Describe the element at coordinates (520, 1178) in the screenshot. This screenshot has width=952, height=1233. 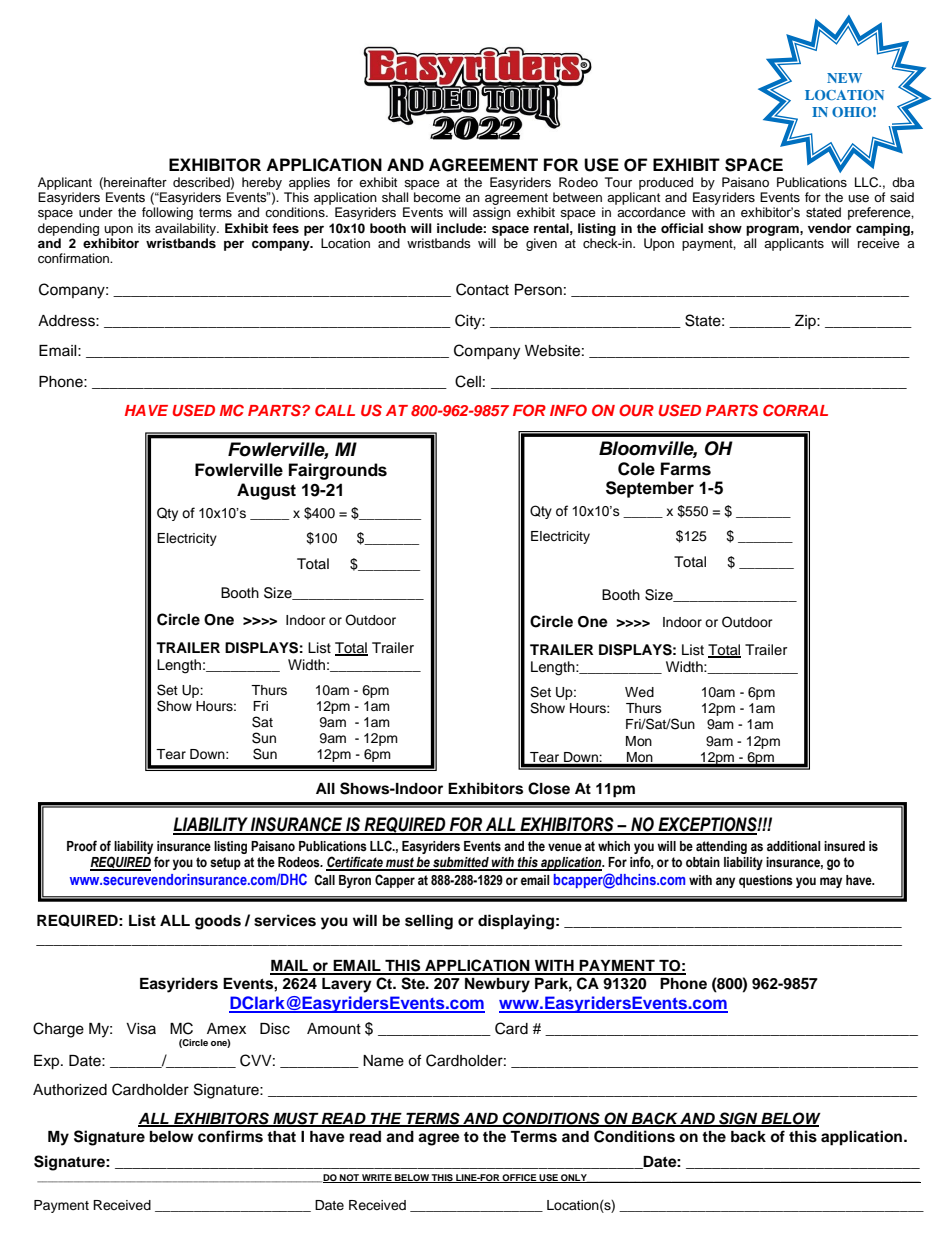
I see `OFFICE` at that location.
